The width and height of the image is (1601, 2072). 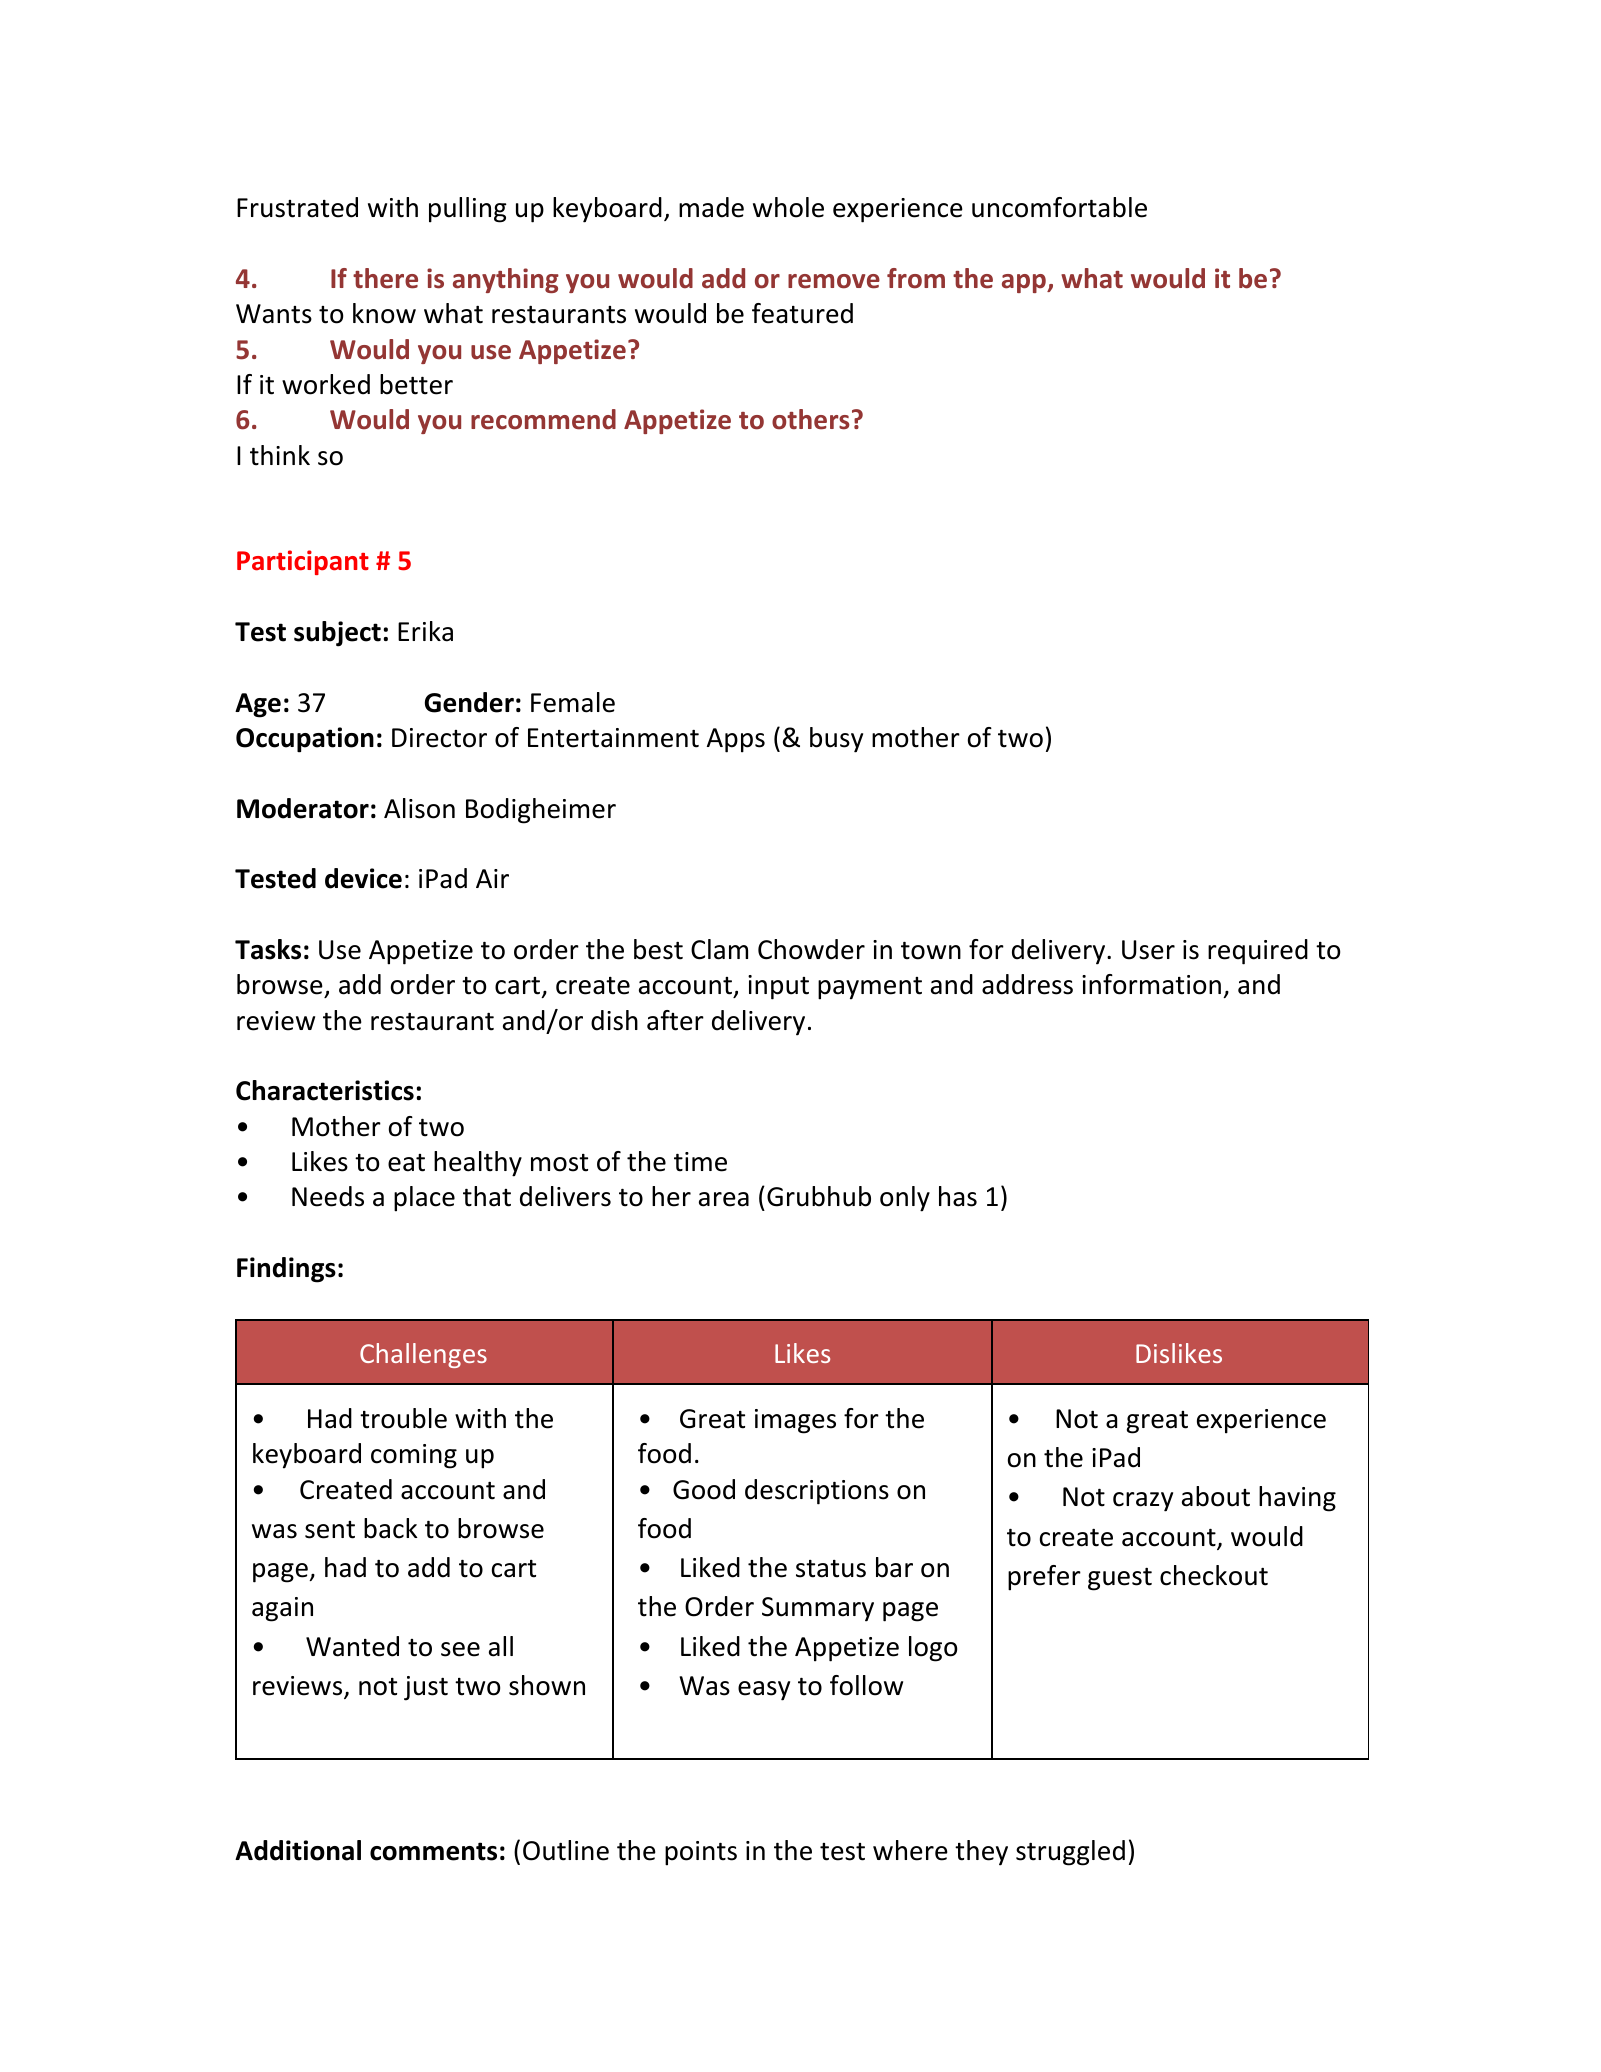 I want to click on back, so click(x=391, y=1528).
